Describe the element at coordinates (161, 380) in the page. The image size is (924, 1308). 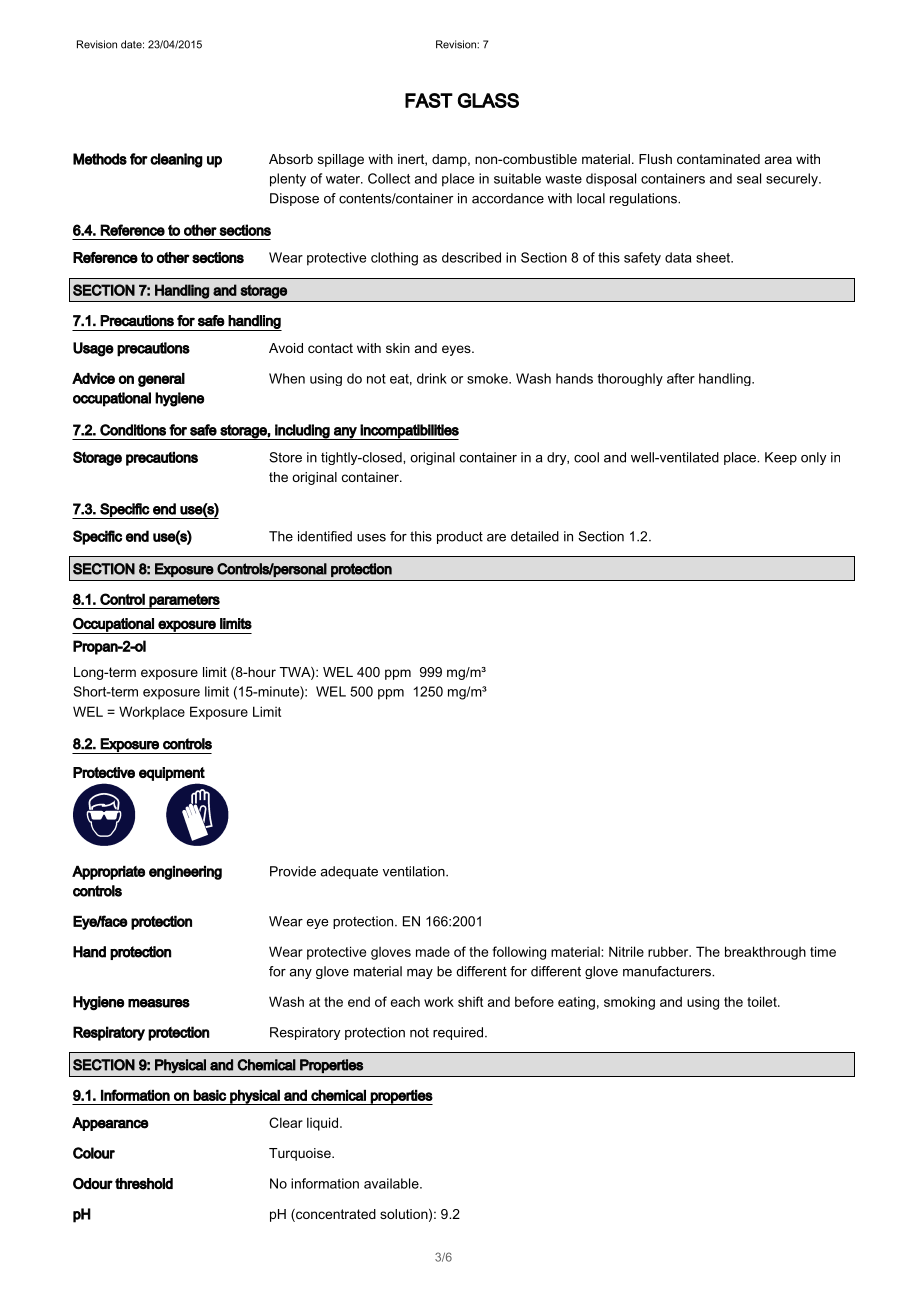
I see `general` at that location.
